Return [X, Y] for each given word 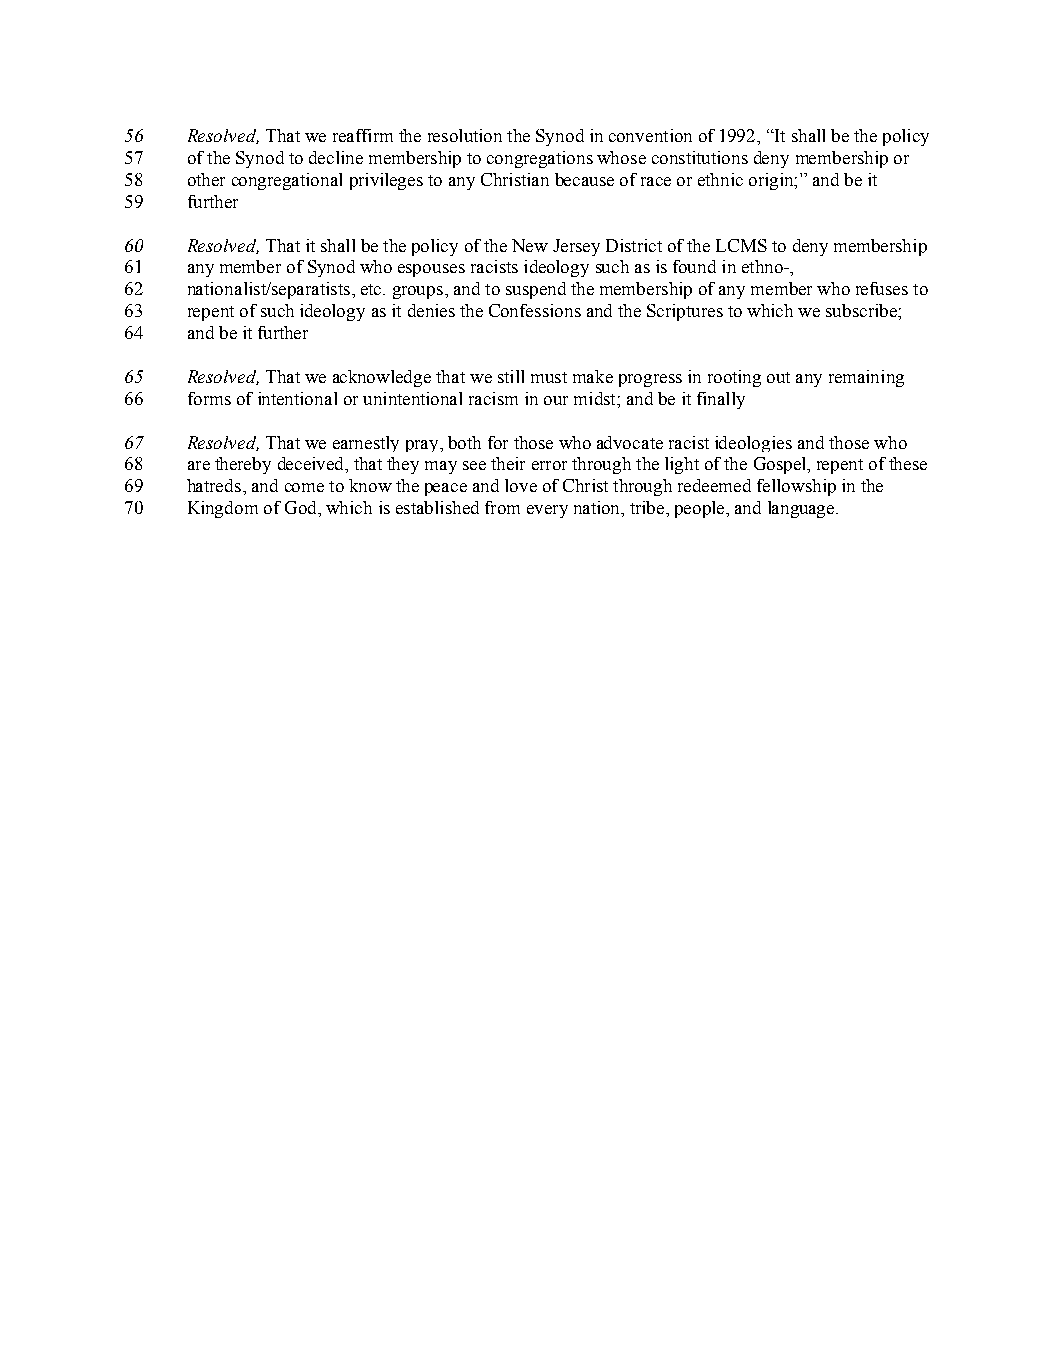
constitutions [700, 157]
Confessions [535, 310]
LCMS [741, 245]
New [530, 245]
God [302, 507]
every [547, 511]
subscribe [862, 310]
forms [209, 398]
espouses [431, 270]
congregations [540, 159]
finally [721, 400]
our [556, 400]
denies [431, 310]
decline [336, 157]
